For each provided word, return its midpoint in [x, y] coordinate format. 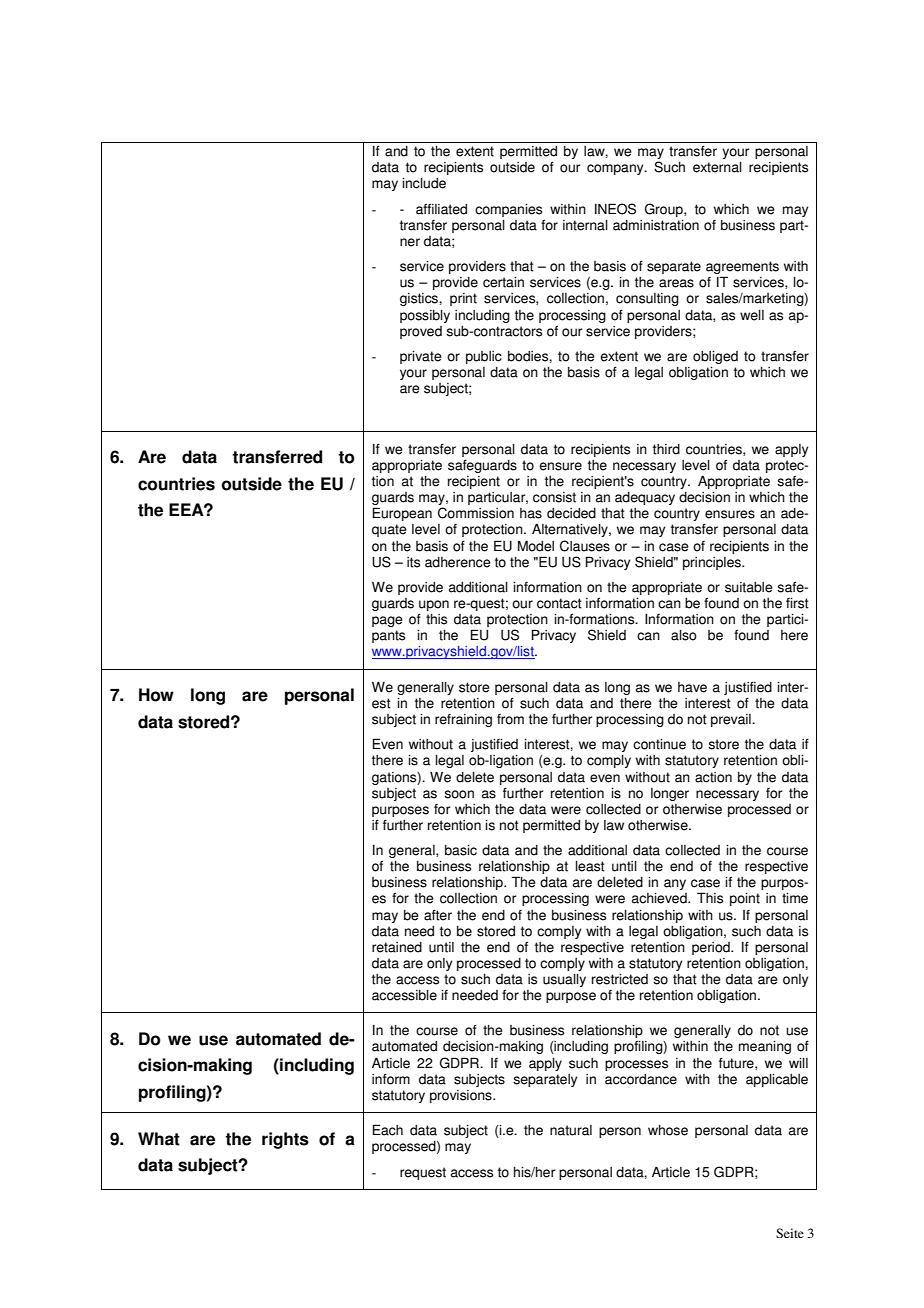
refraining [463, 720]
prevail [732, 720]
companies [508, 210]
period [712, 948]
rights [285, 1140]
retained [397, 947]
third [666, 449]
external [717, 167]
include [424, 183]
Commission [476, 513]
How [156, 695]
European [402, 514]
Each [388, 1130]
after [438, 915]
